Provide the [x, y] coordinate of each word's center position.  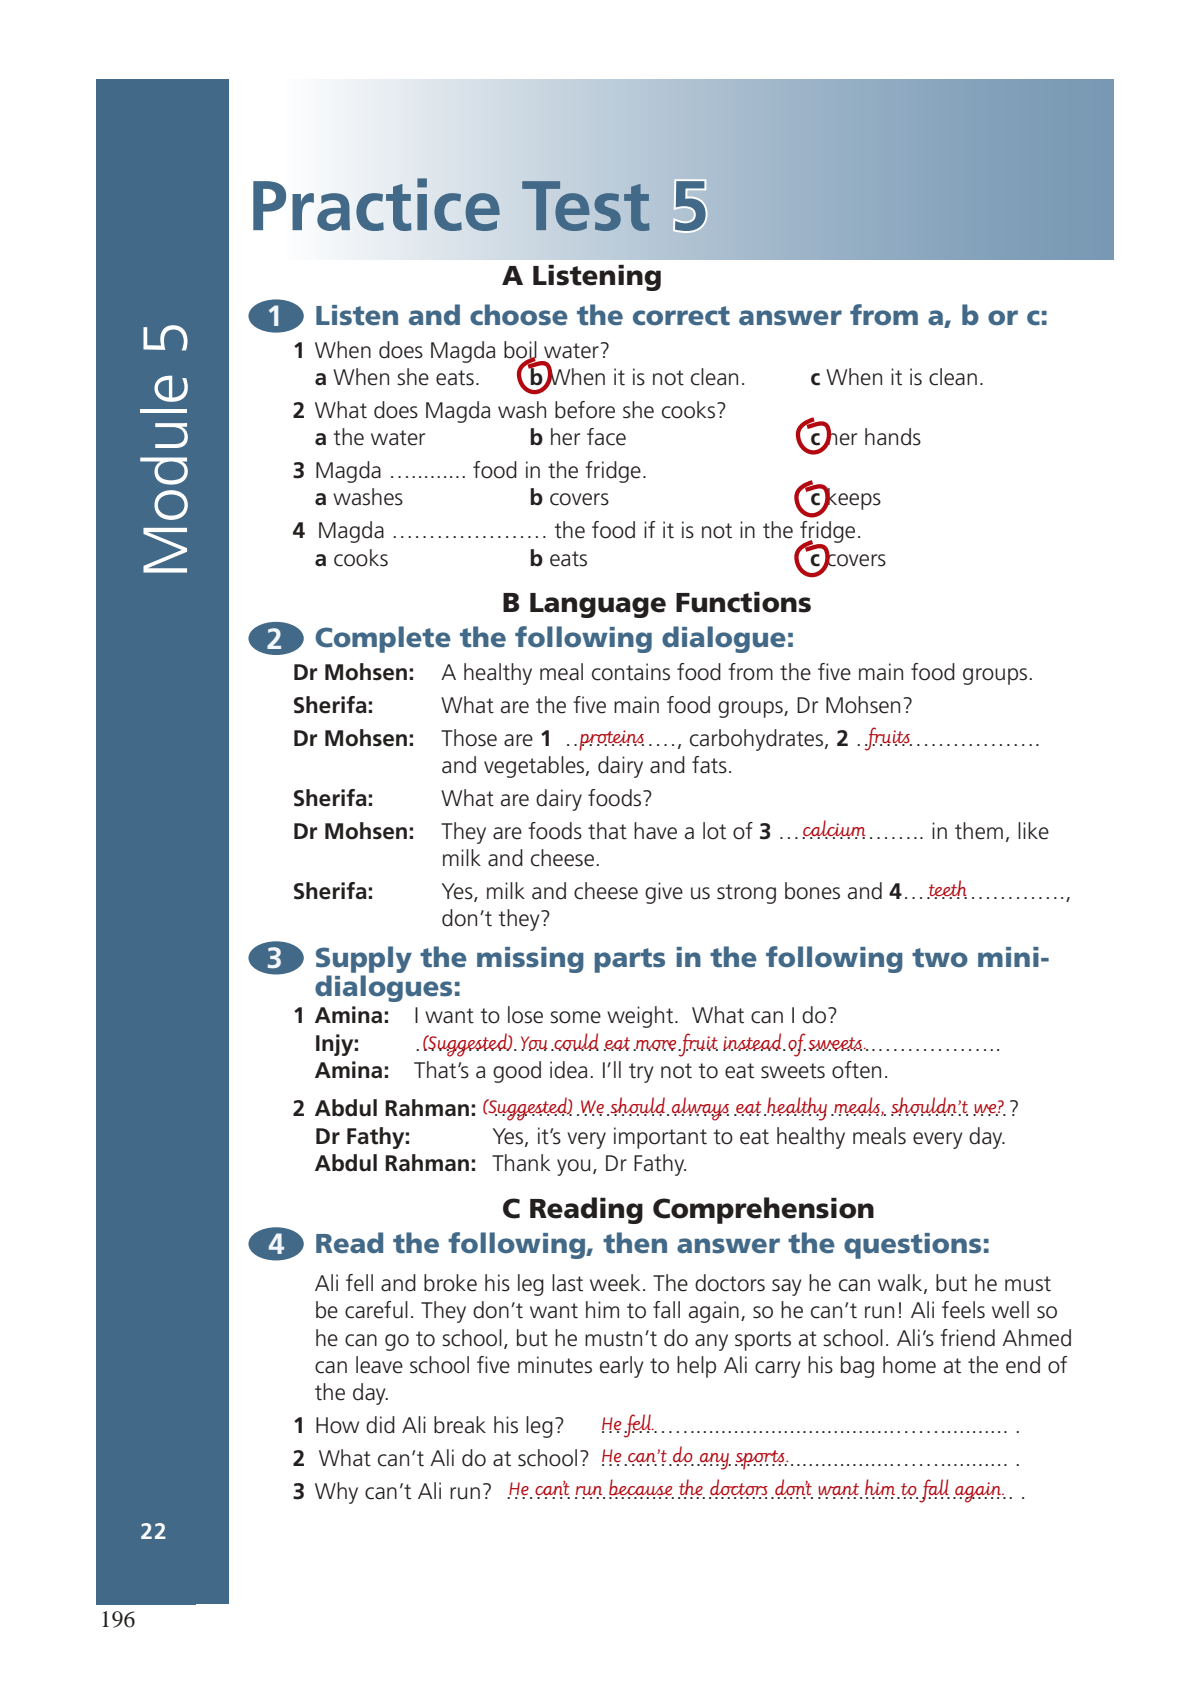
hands [893, 437]
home [909, 1365]
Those [469, 738]
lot [714, 831]
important [660, 1138]
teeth [947, 889]
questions [912, 1246]
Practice [376, 204]
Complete [383, 639]
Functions [743, 602]
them [979, 831]
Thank [521, 1163]
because [641, 1488]
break [460, 1425]
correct [681, 316]
